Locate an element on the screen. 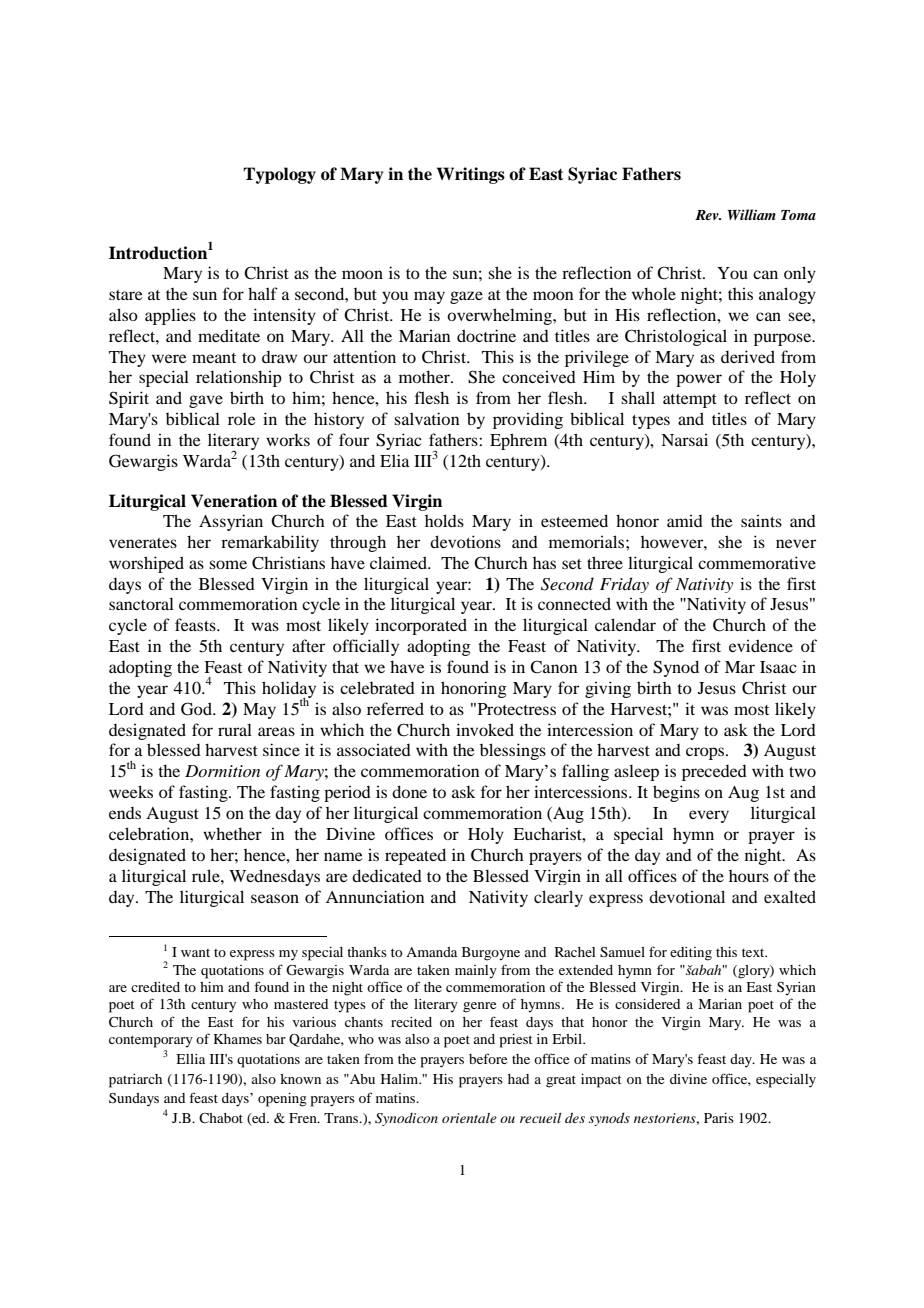 The height and width of the screenshot is (1308, 924). Amanda is located at coordinates (431, 952).
